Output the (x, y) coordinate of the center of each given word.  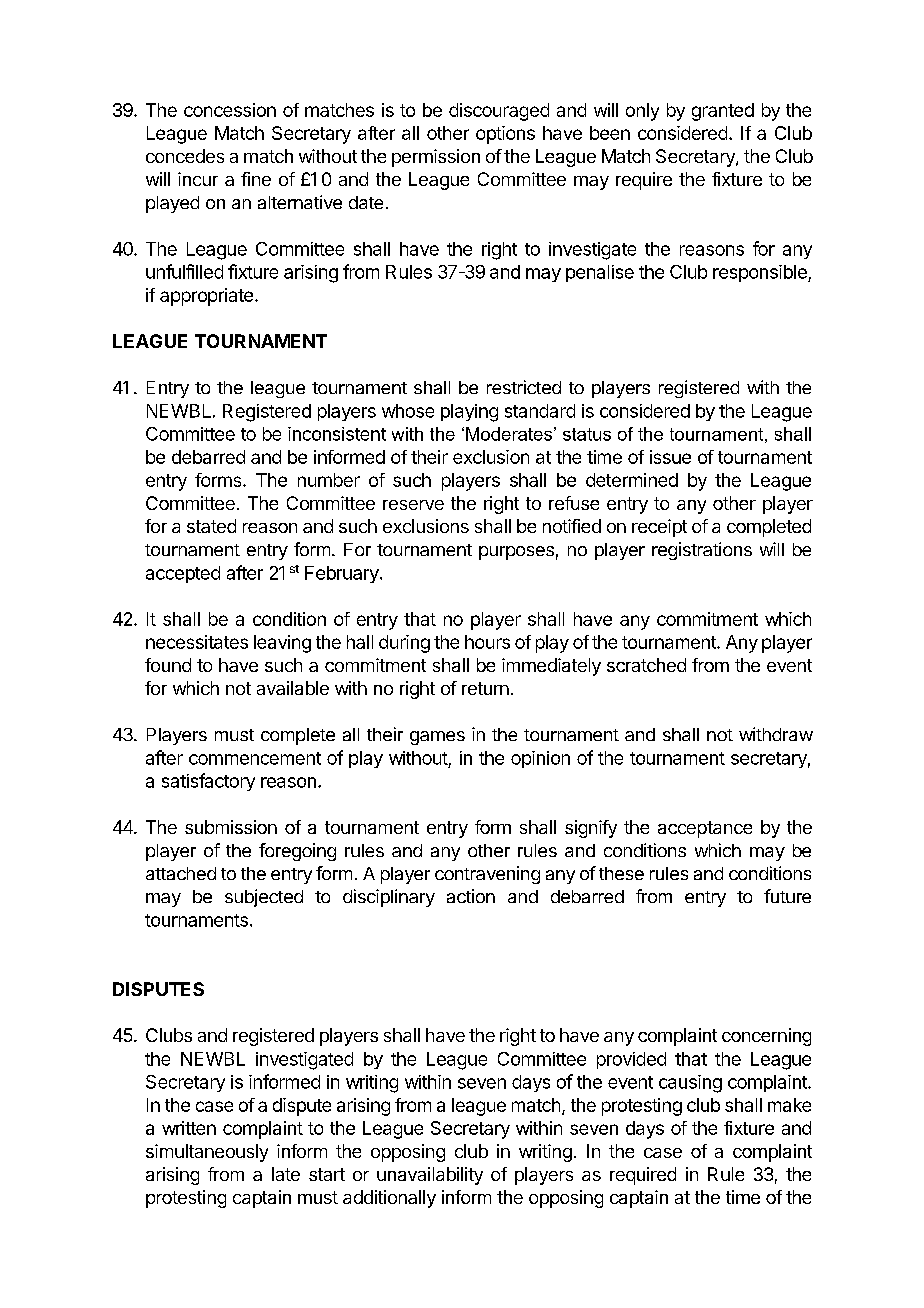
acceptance (705, 829)
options (505, 135)
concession (230, 110)
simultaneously (207, 1153)
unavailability (430, 1176)
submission (231, 827)
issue (670, 457)
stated (211, 526)
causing (690, 1084)
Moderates (509, 434)
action (471, 896)
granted (723, 112)
